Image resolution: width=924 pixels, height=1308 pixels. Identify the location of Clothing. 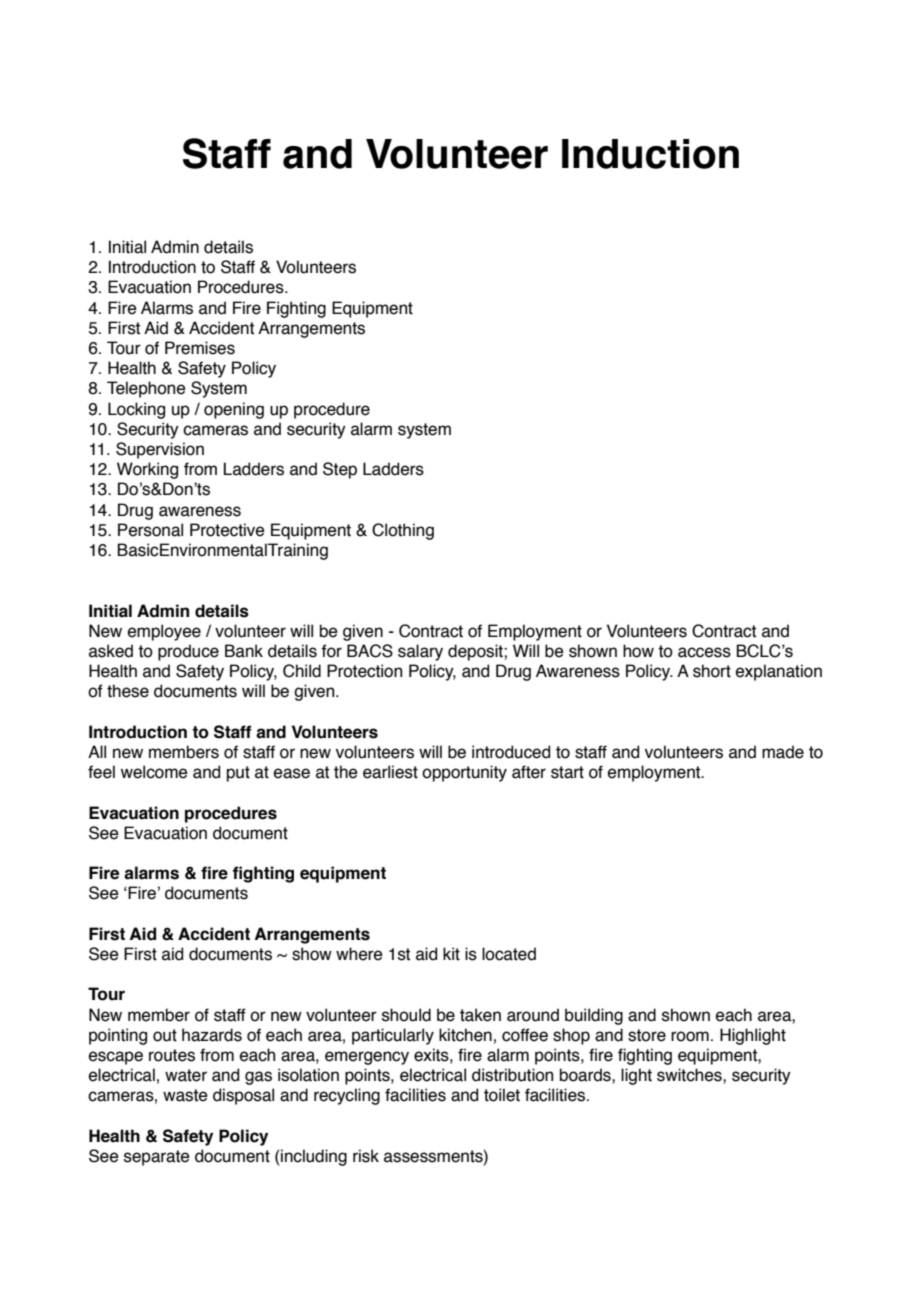
(403, 531).
